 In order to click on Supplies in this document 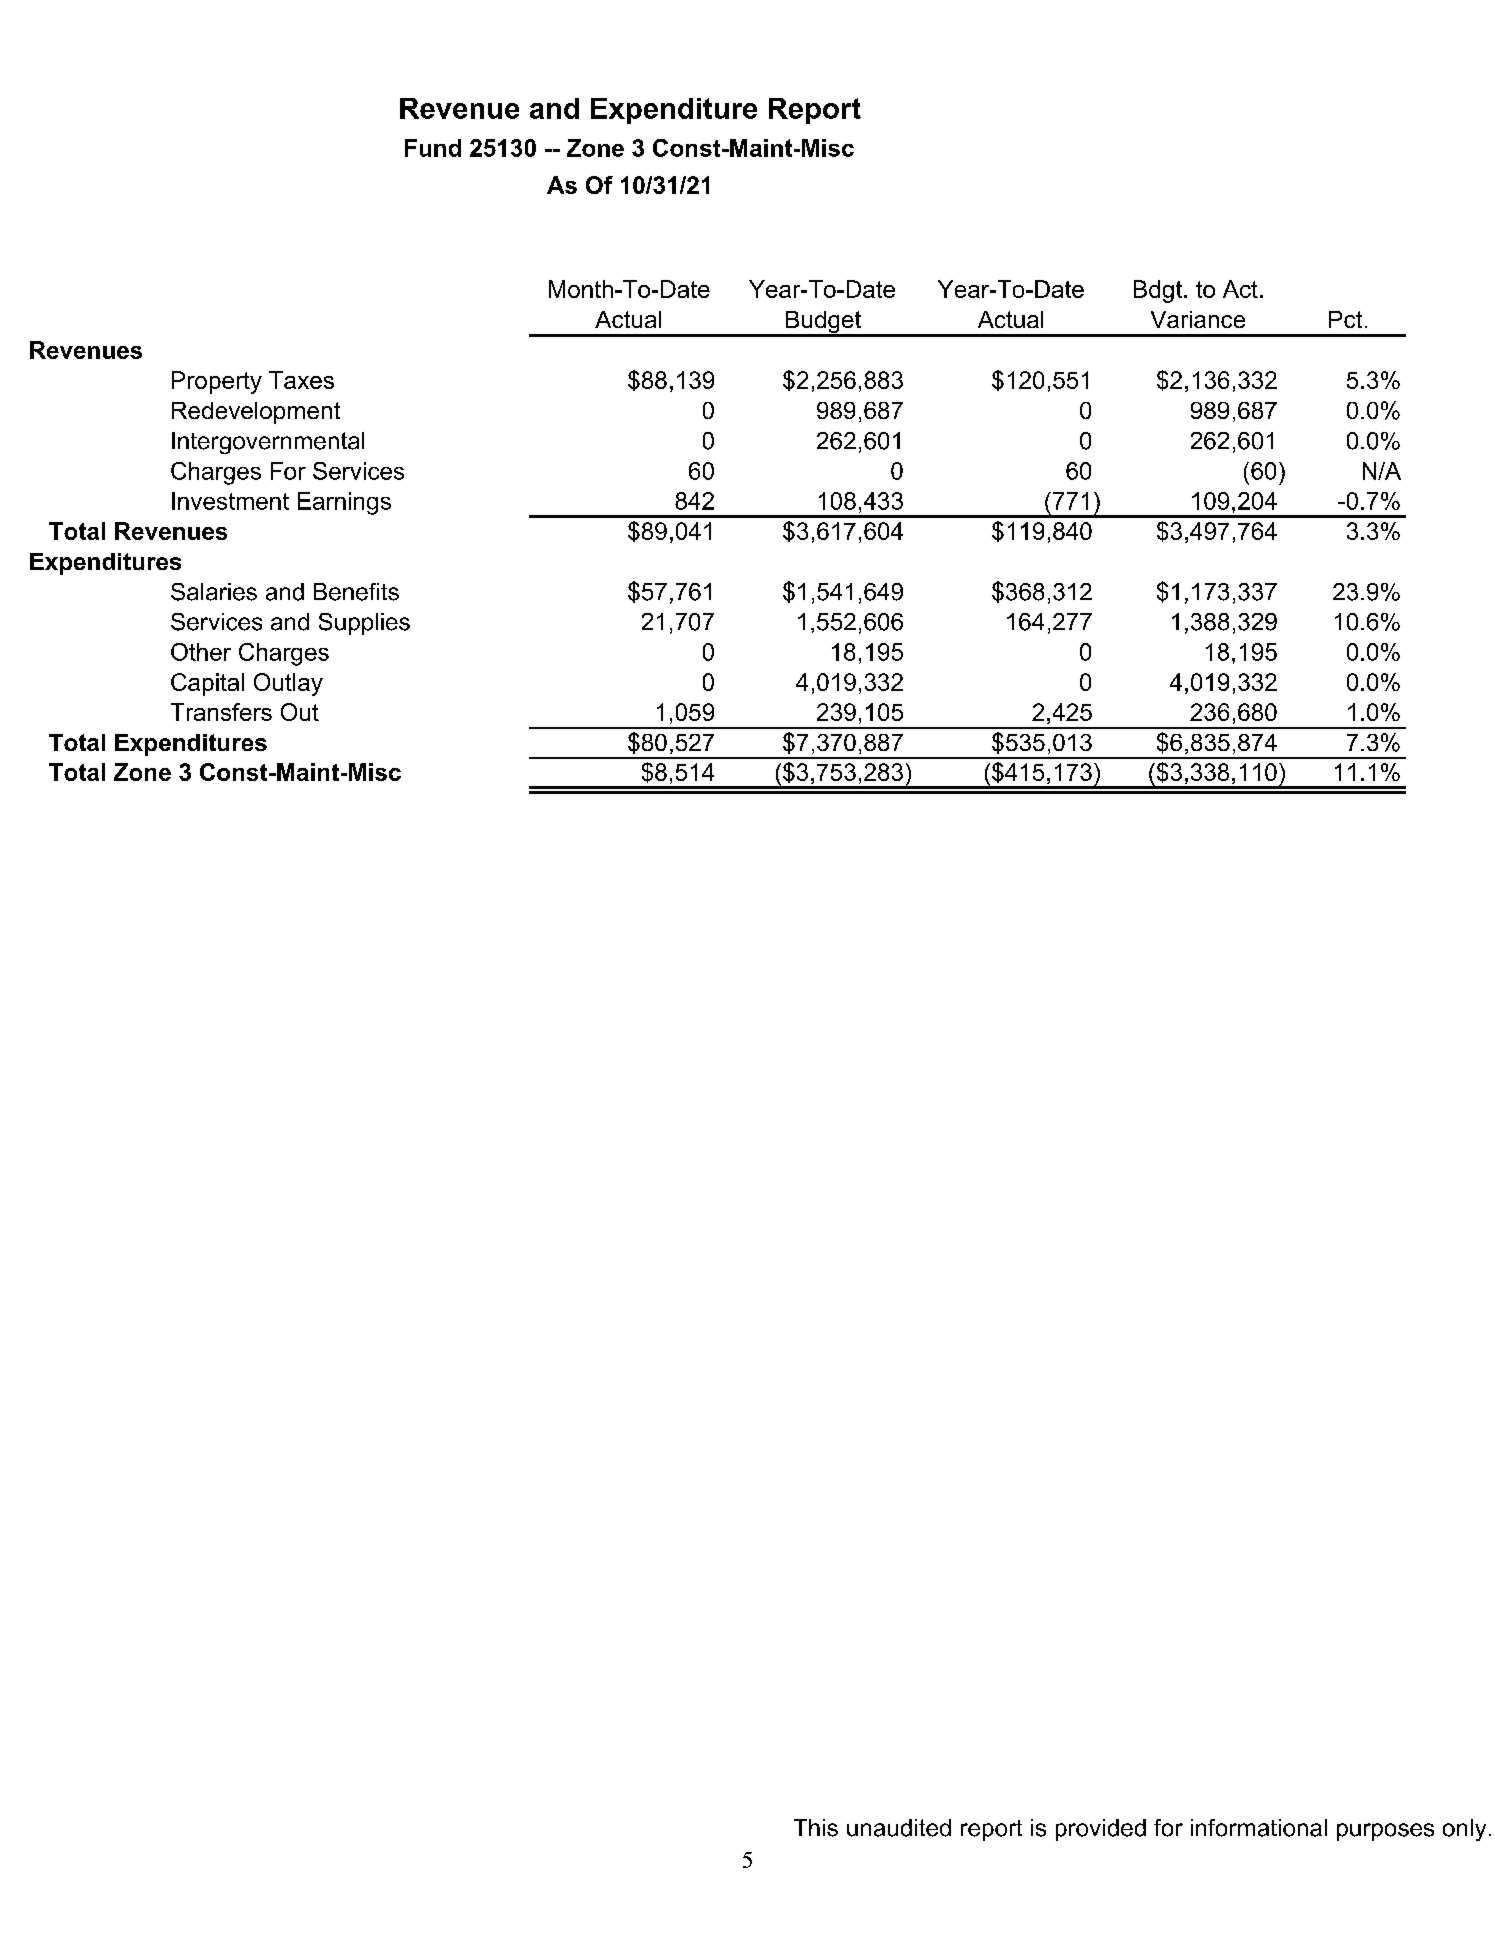, I will do `click(364, 624)`.
